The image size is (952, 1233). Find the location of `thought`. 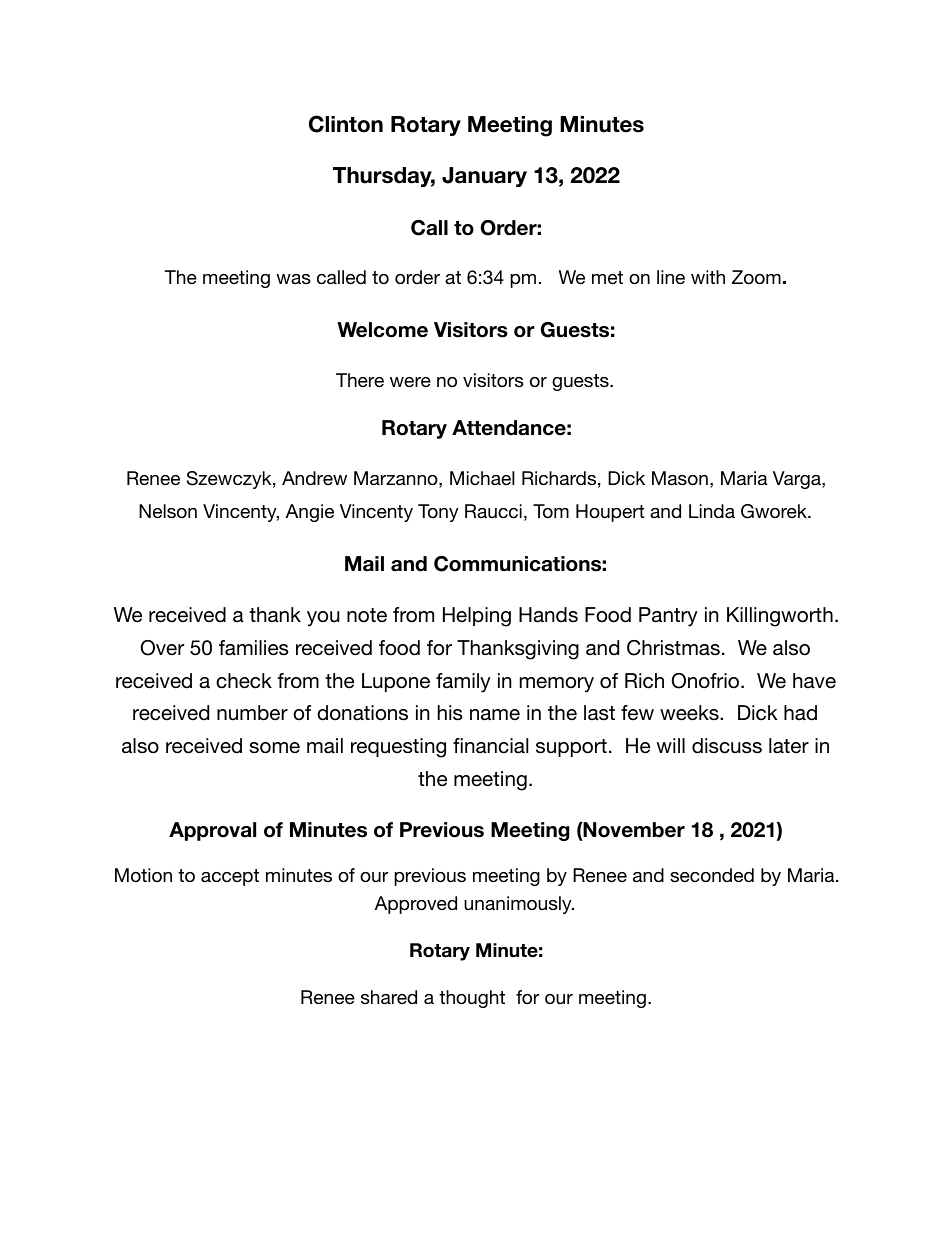

thought is located at coordinates (472, 999).
